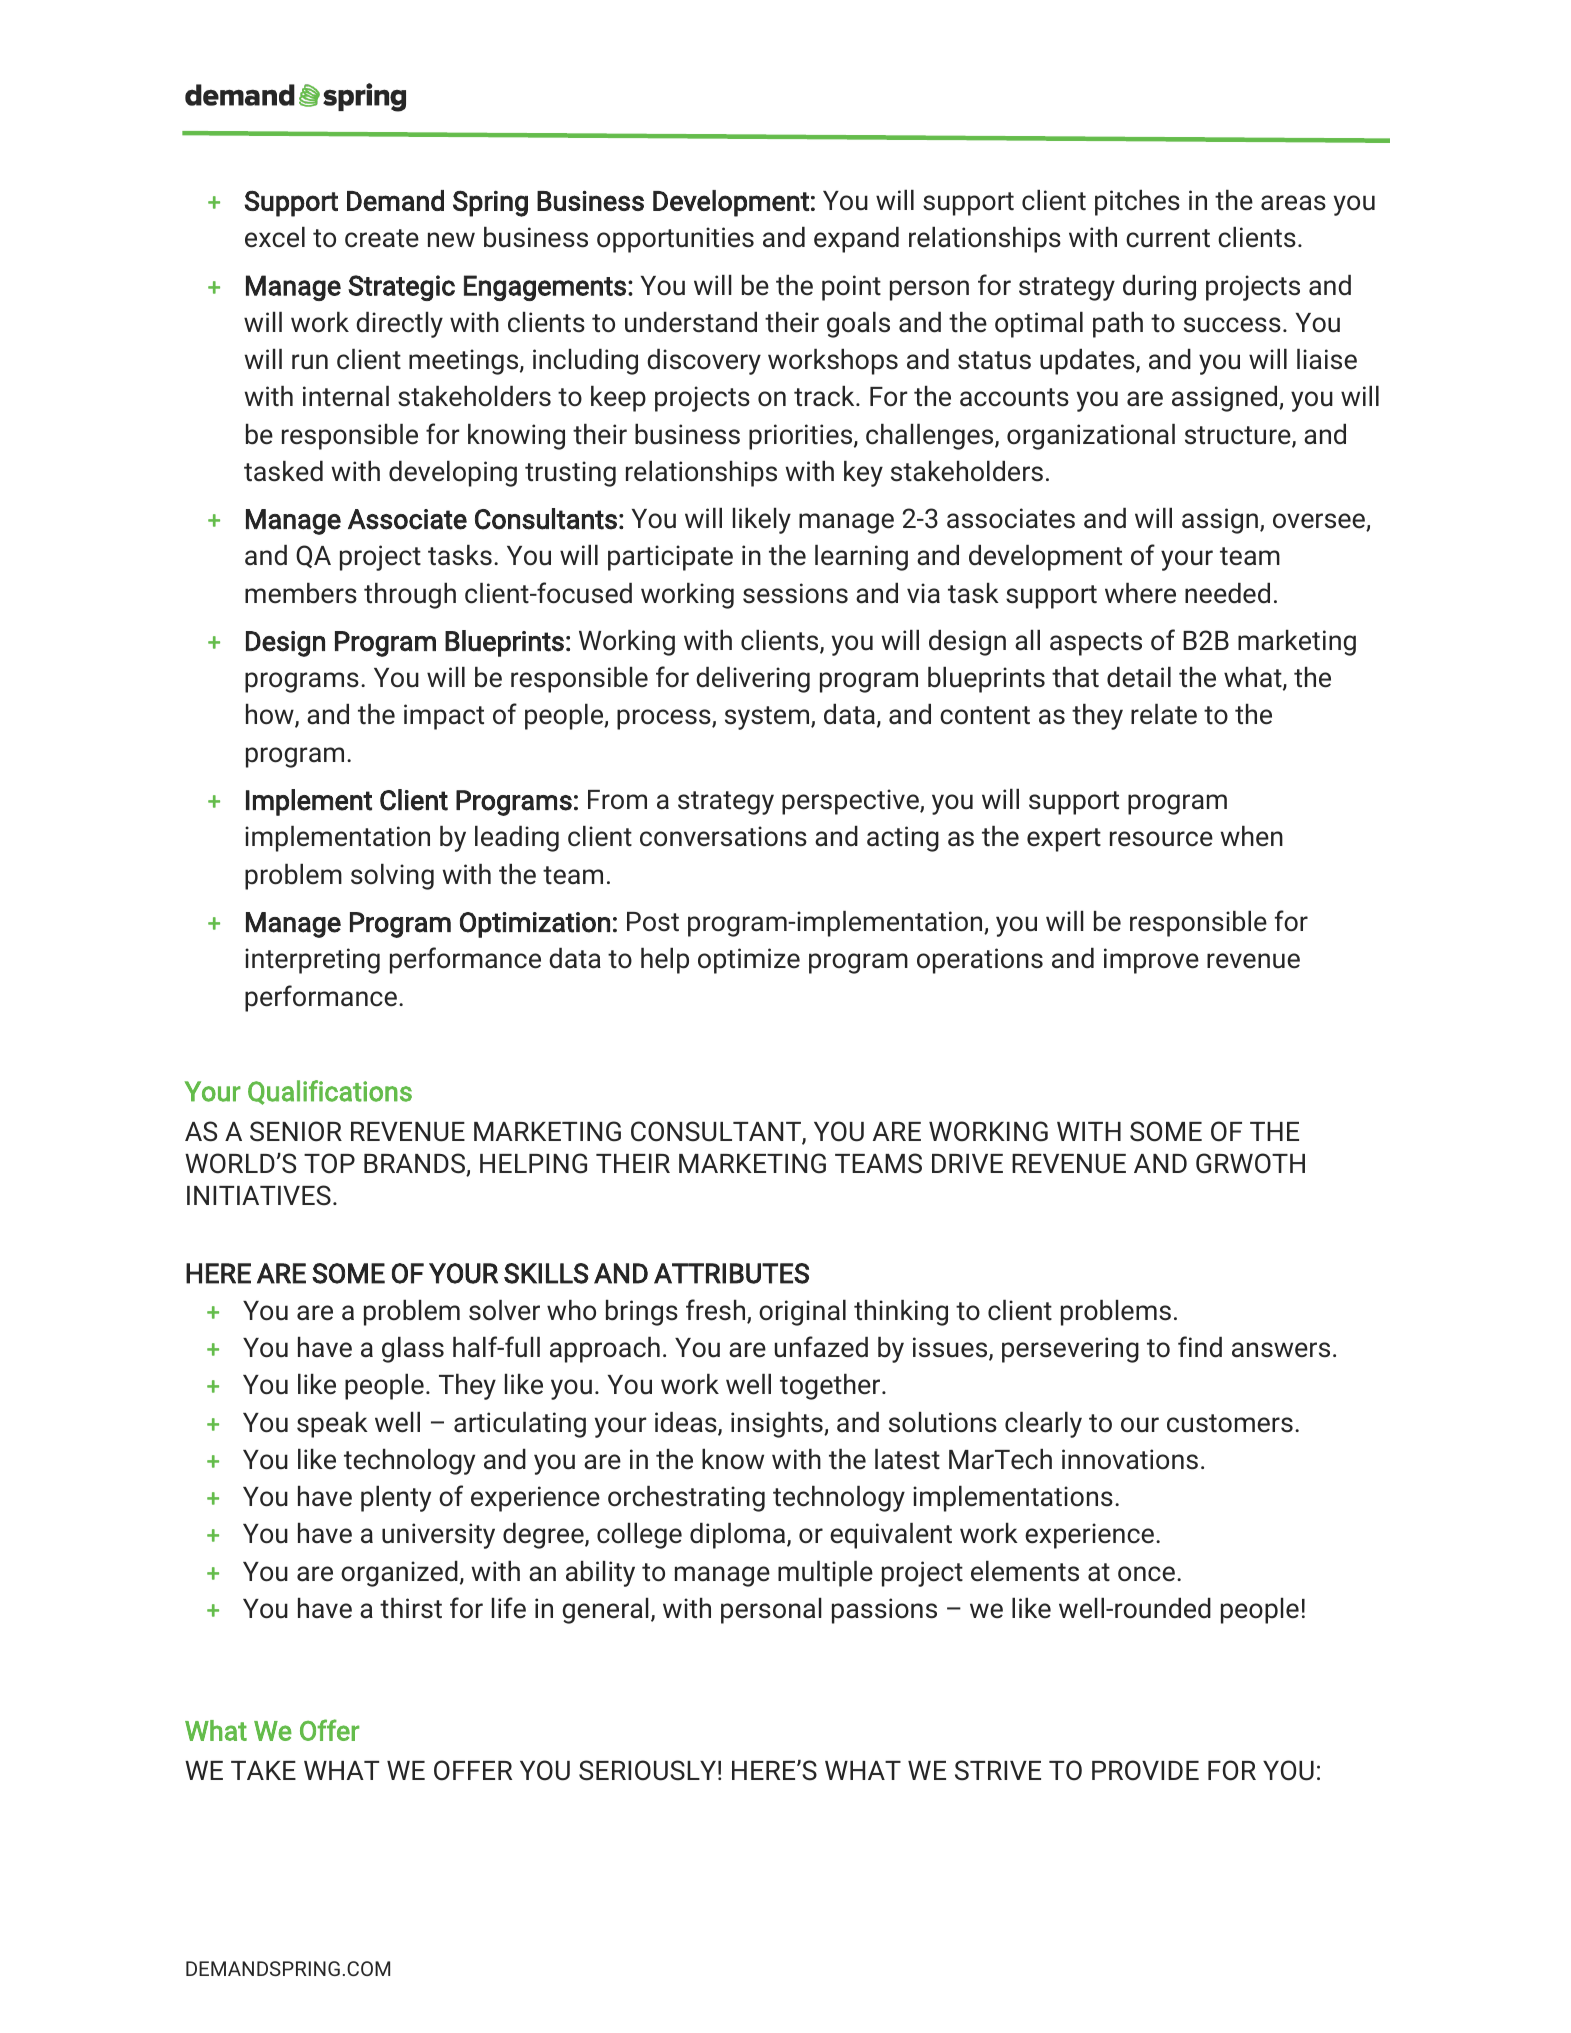 The width and height of the screenshot is (1571, 2033). Describe the element at coordinates (821, 1347) in the screenshot. I see `unfazed` at that location.
